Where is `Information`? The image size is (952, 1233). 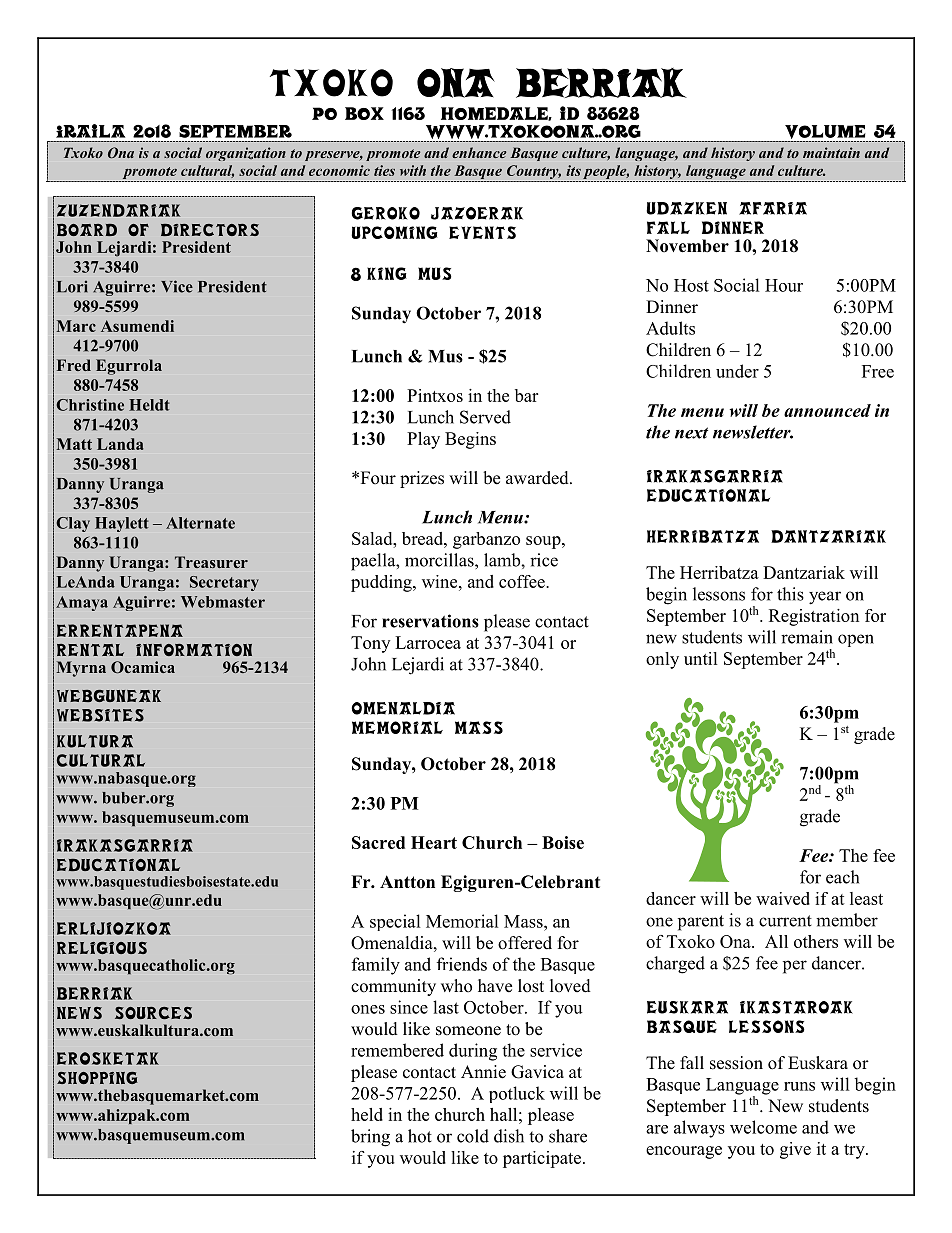 Information is located at coordinates (194, 650).
